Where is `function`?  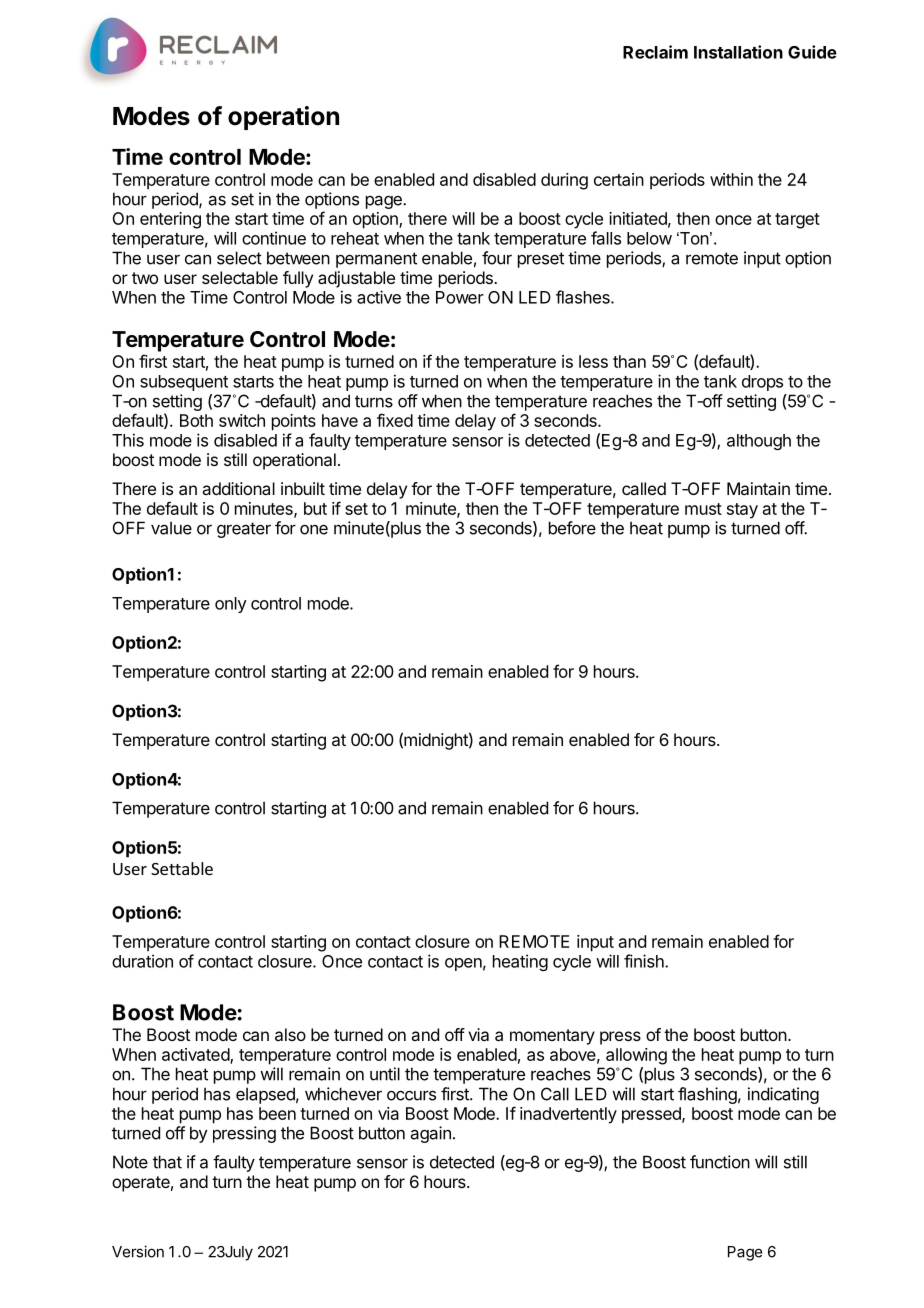
function is located at coordinates (720, 1162).
